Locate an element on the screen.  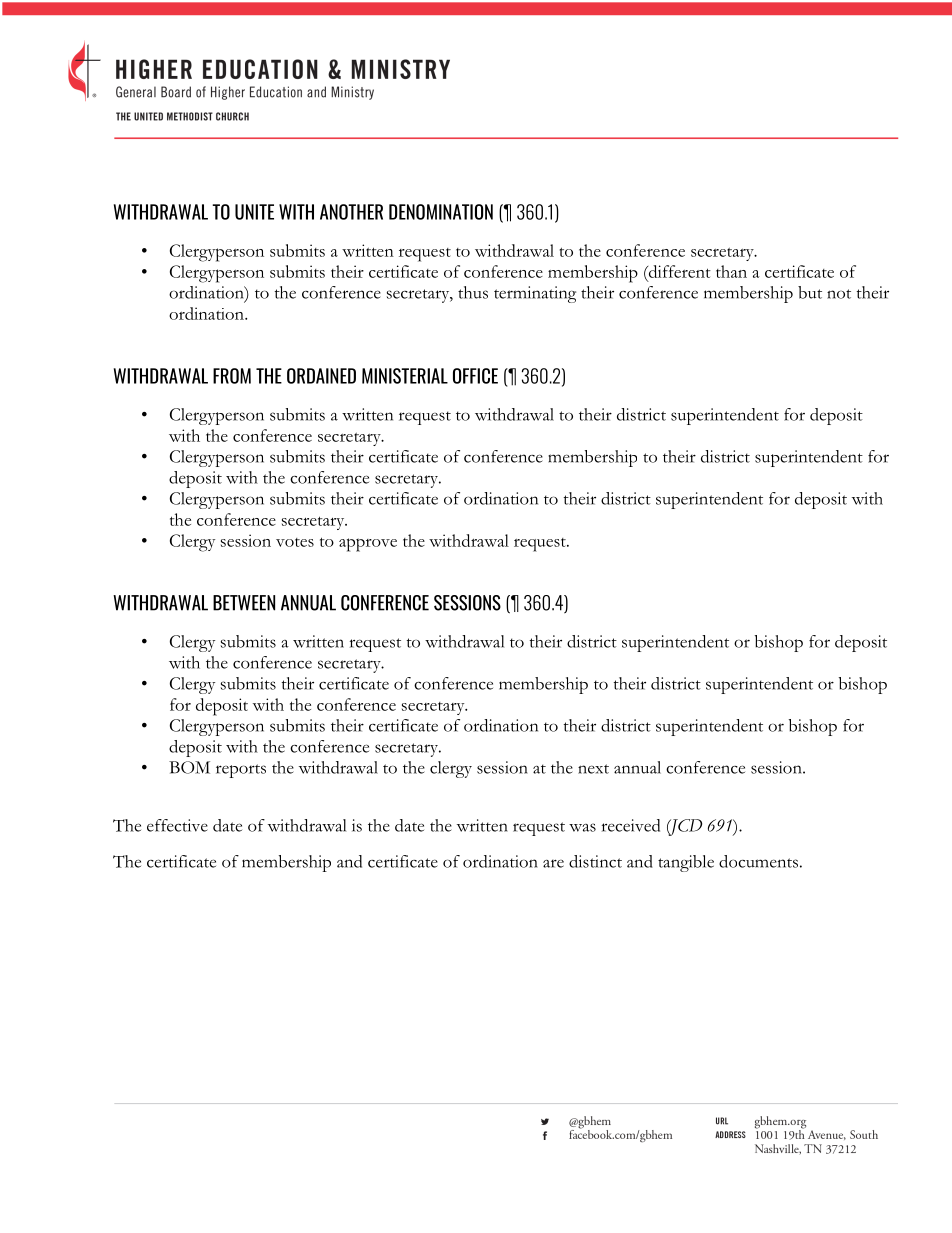
votes is located at coordinates (295, 542).
